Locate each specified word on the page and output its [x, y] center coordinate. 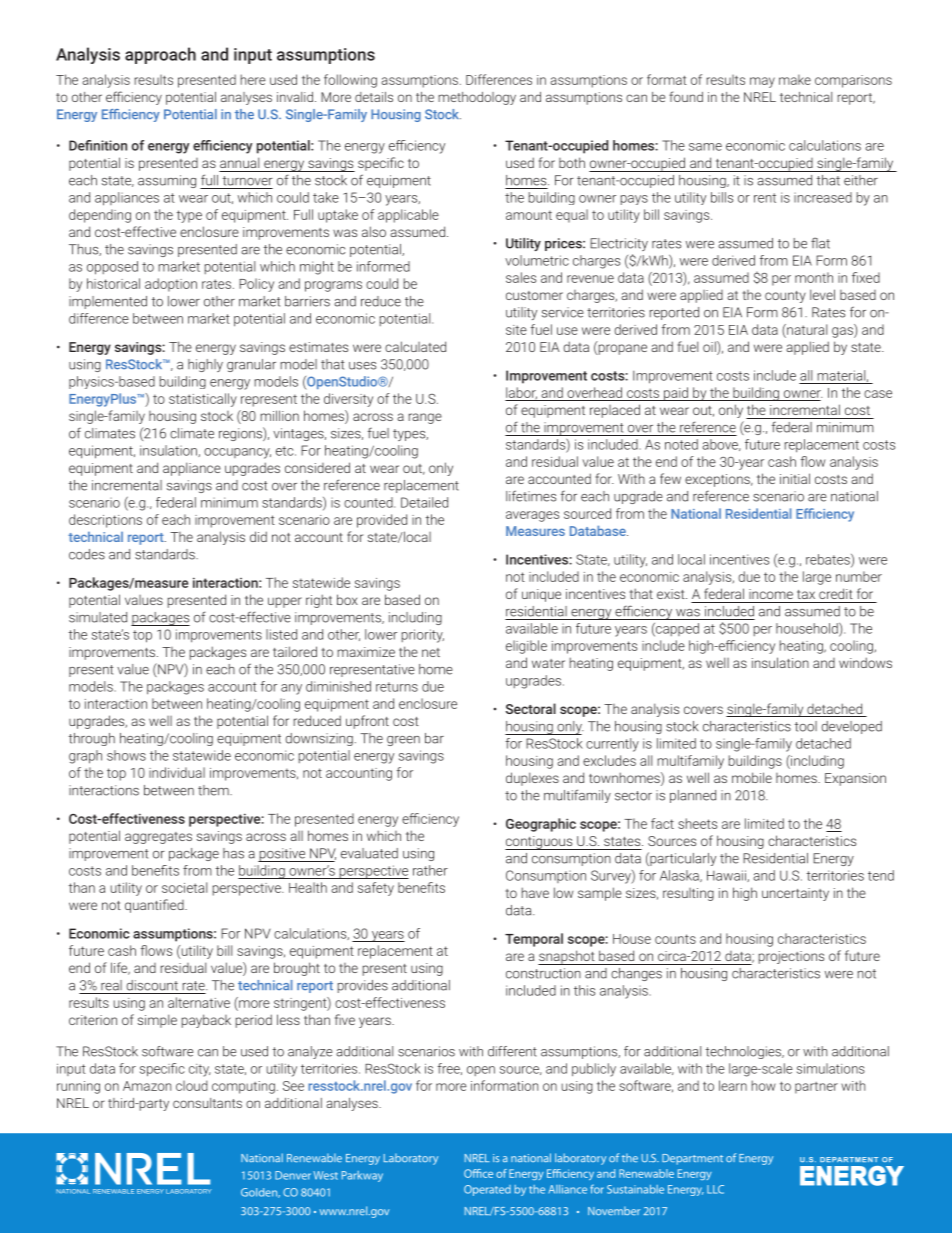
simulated [98, 617]
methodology [477, 98]
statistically [203, 400]
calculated [415, 346]
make [795, 79]
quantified [155, 906]
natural [806, 329]
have [535, 892]
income [771, 594]
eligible [526, 647]
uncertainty [795, 894]
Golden [260, 1193]
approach [160, 55]
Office [478, 1173]
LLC [715, 1189]
